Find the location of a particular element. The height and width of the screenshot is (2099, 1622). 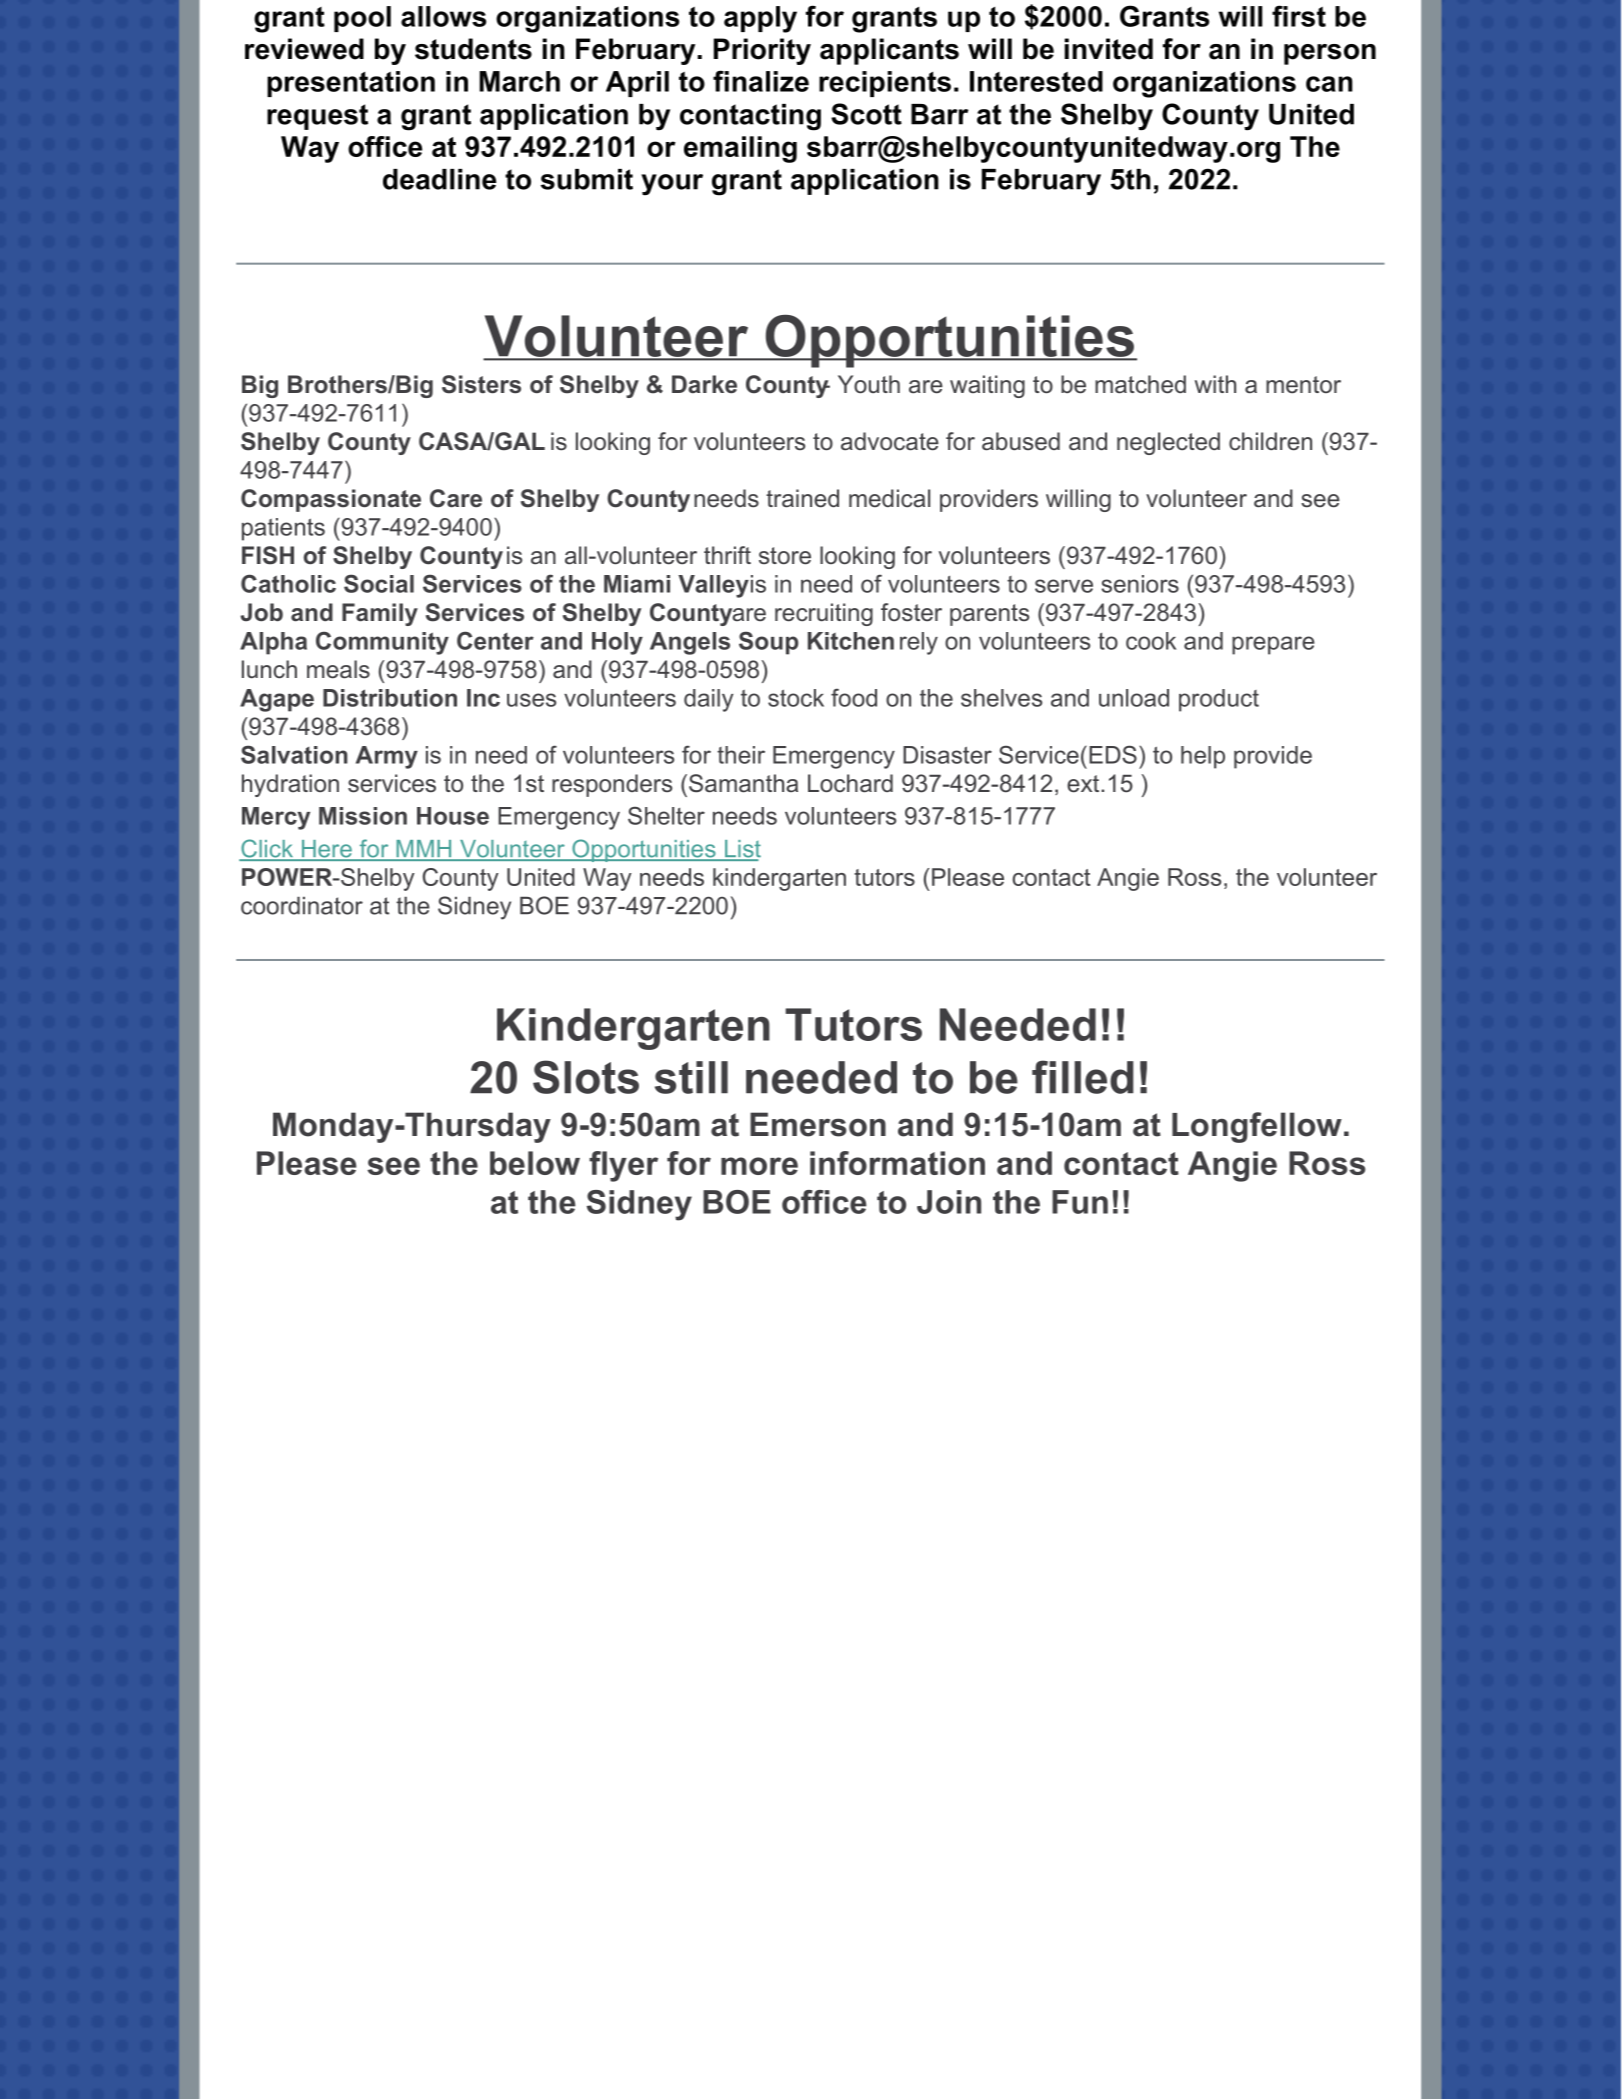

invited is located at coordinates (1108, 49).
